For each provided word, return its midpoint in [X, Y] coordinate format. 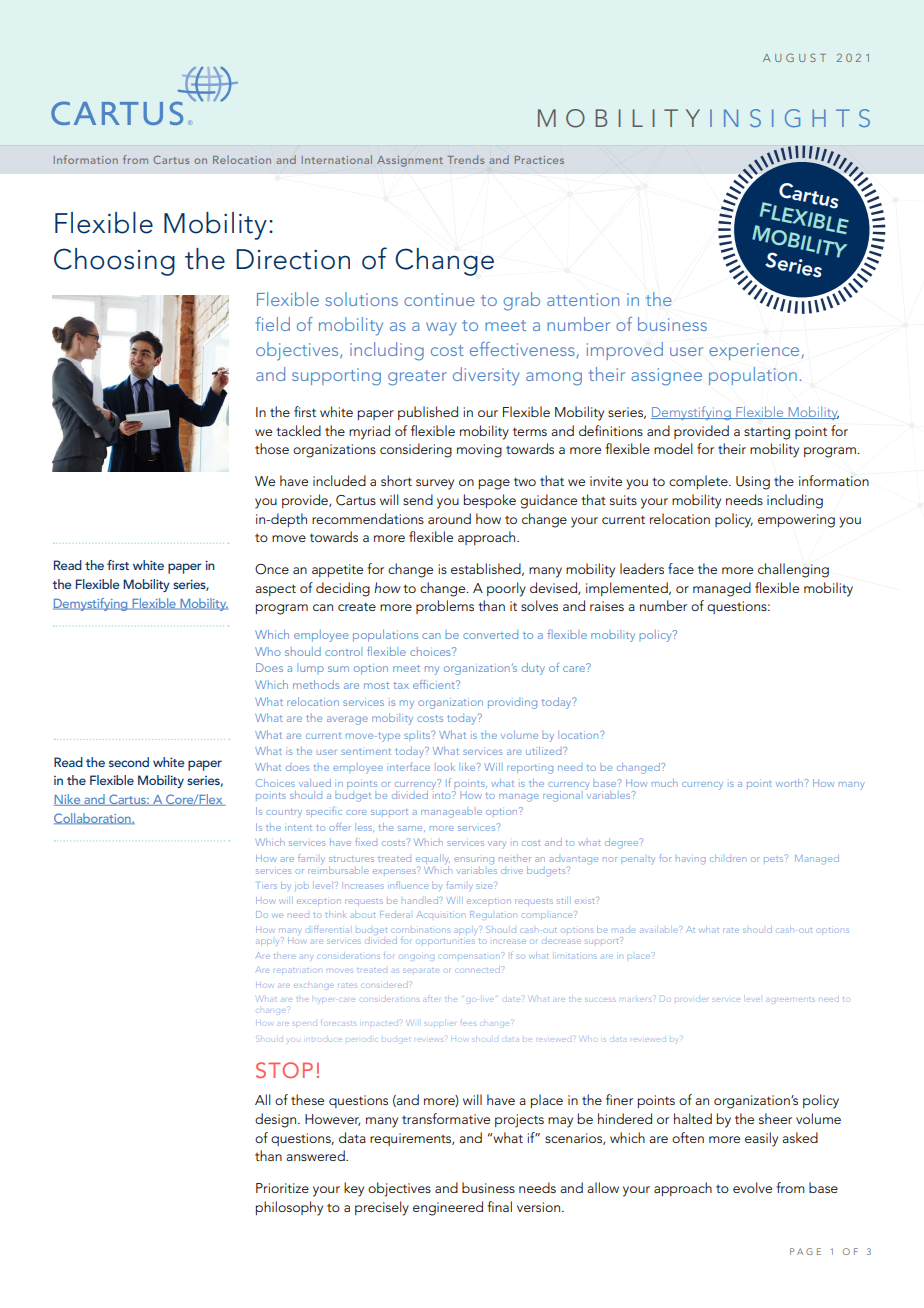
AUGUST [794, 57]
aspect [275, 590]
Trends [465, 159]
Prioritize [282, 1188]
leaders [642, 568]
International [337, 159]
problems [445, 607]
